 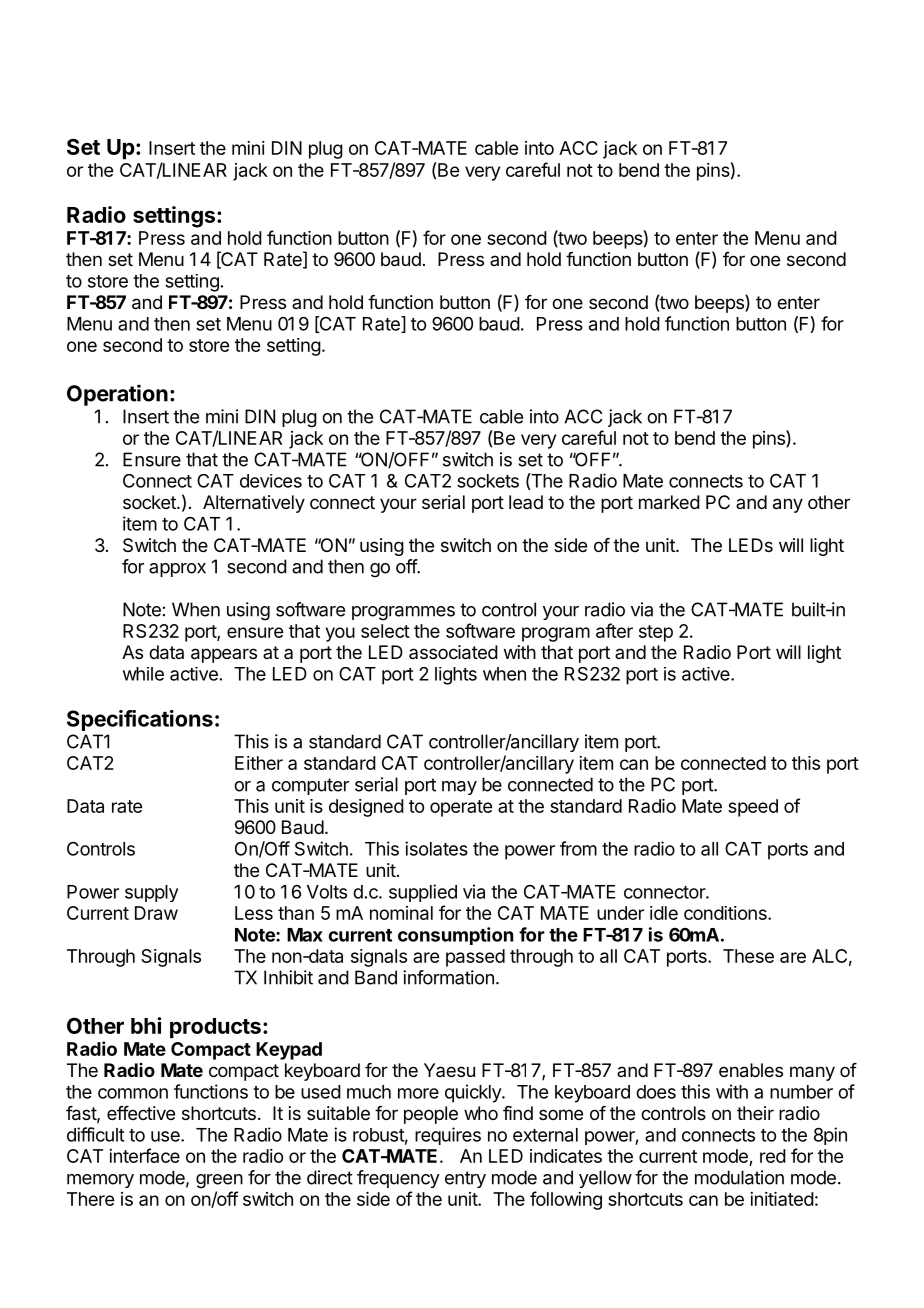 I want to click on consumption, so click(x=455, y=936).
